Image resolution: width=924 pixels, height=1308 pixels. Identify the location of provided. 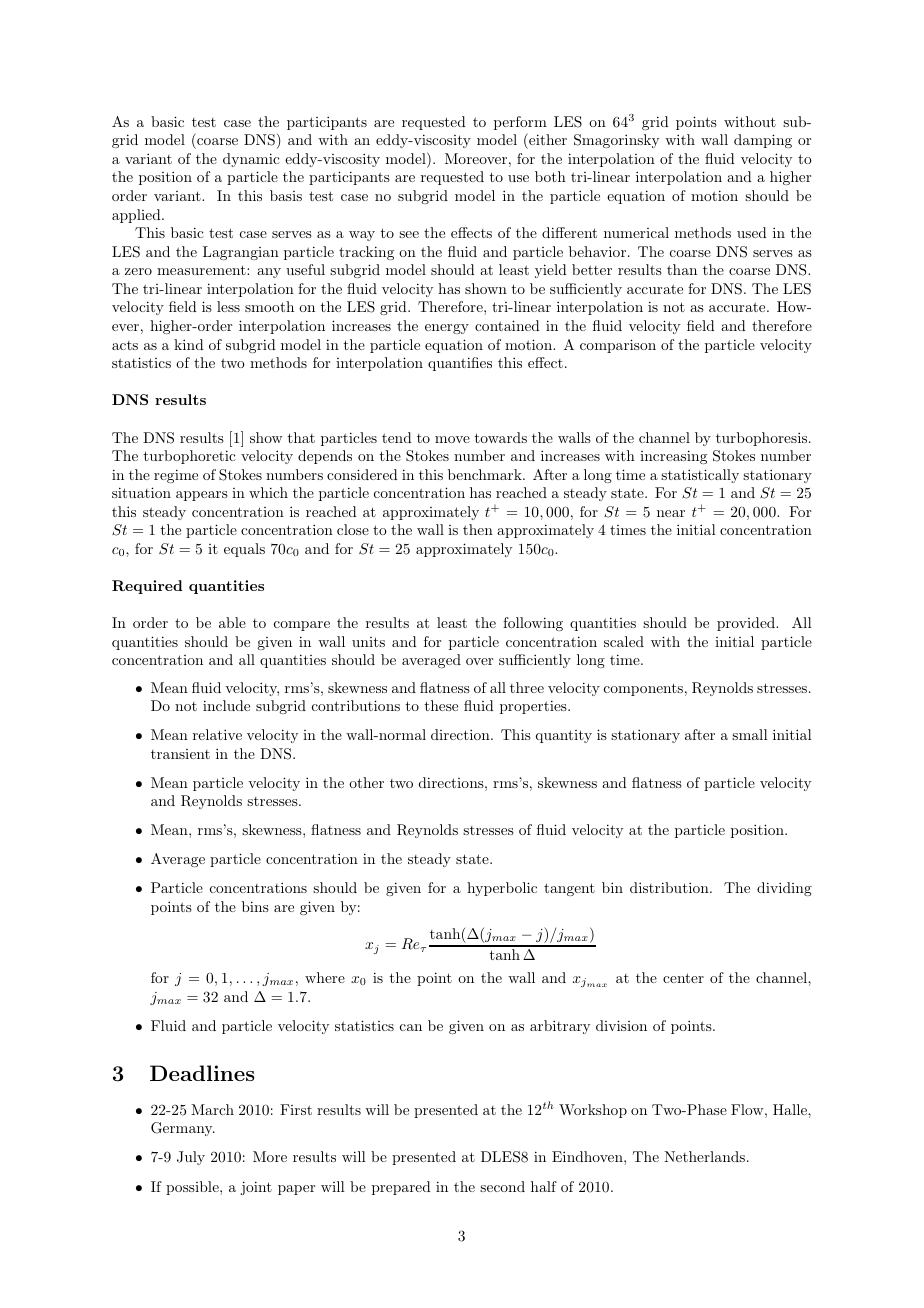
(747, 624).
